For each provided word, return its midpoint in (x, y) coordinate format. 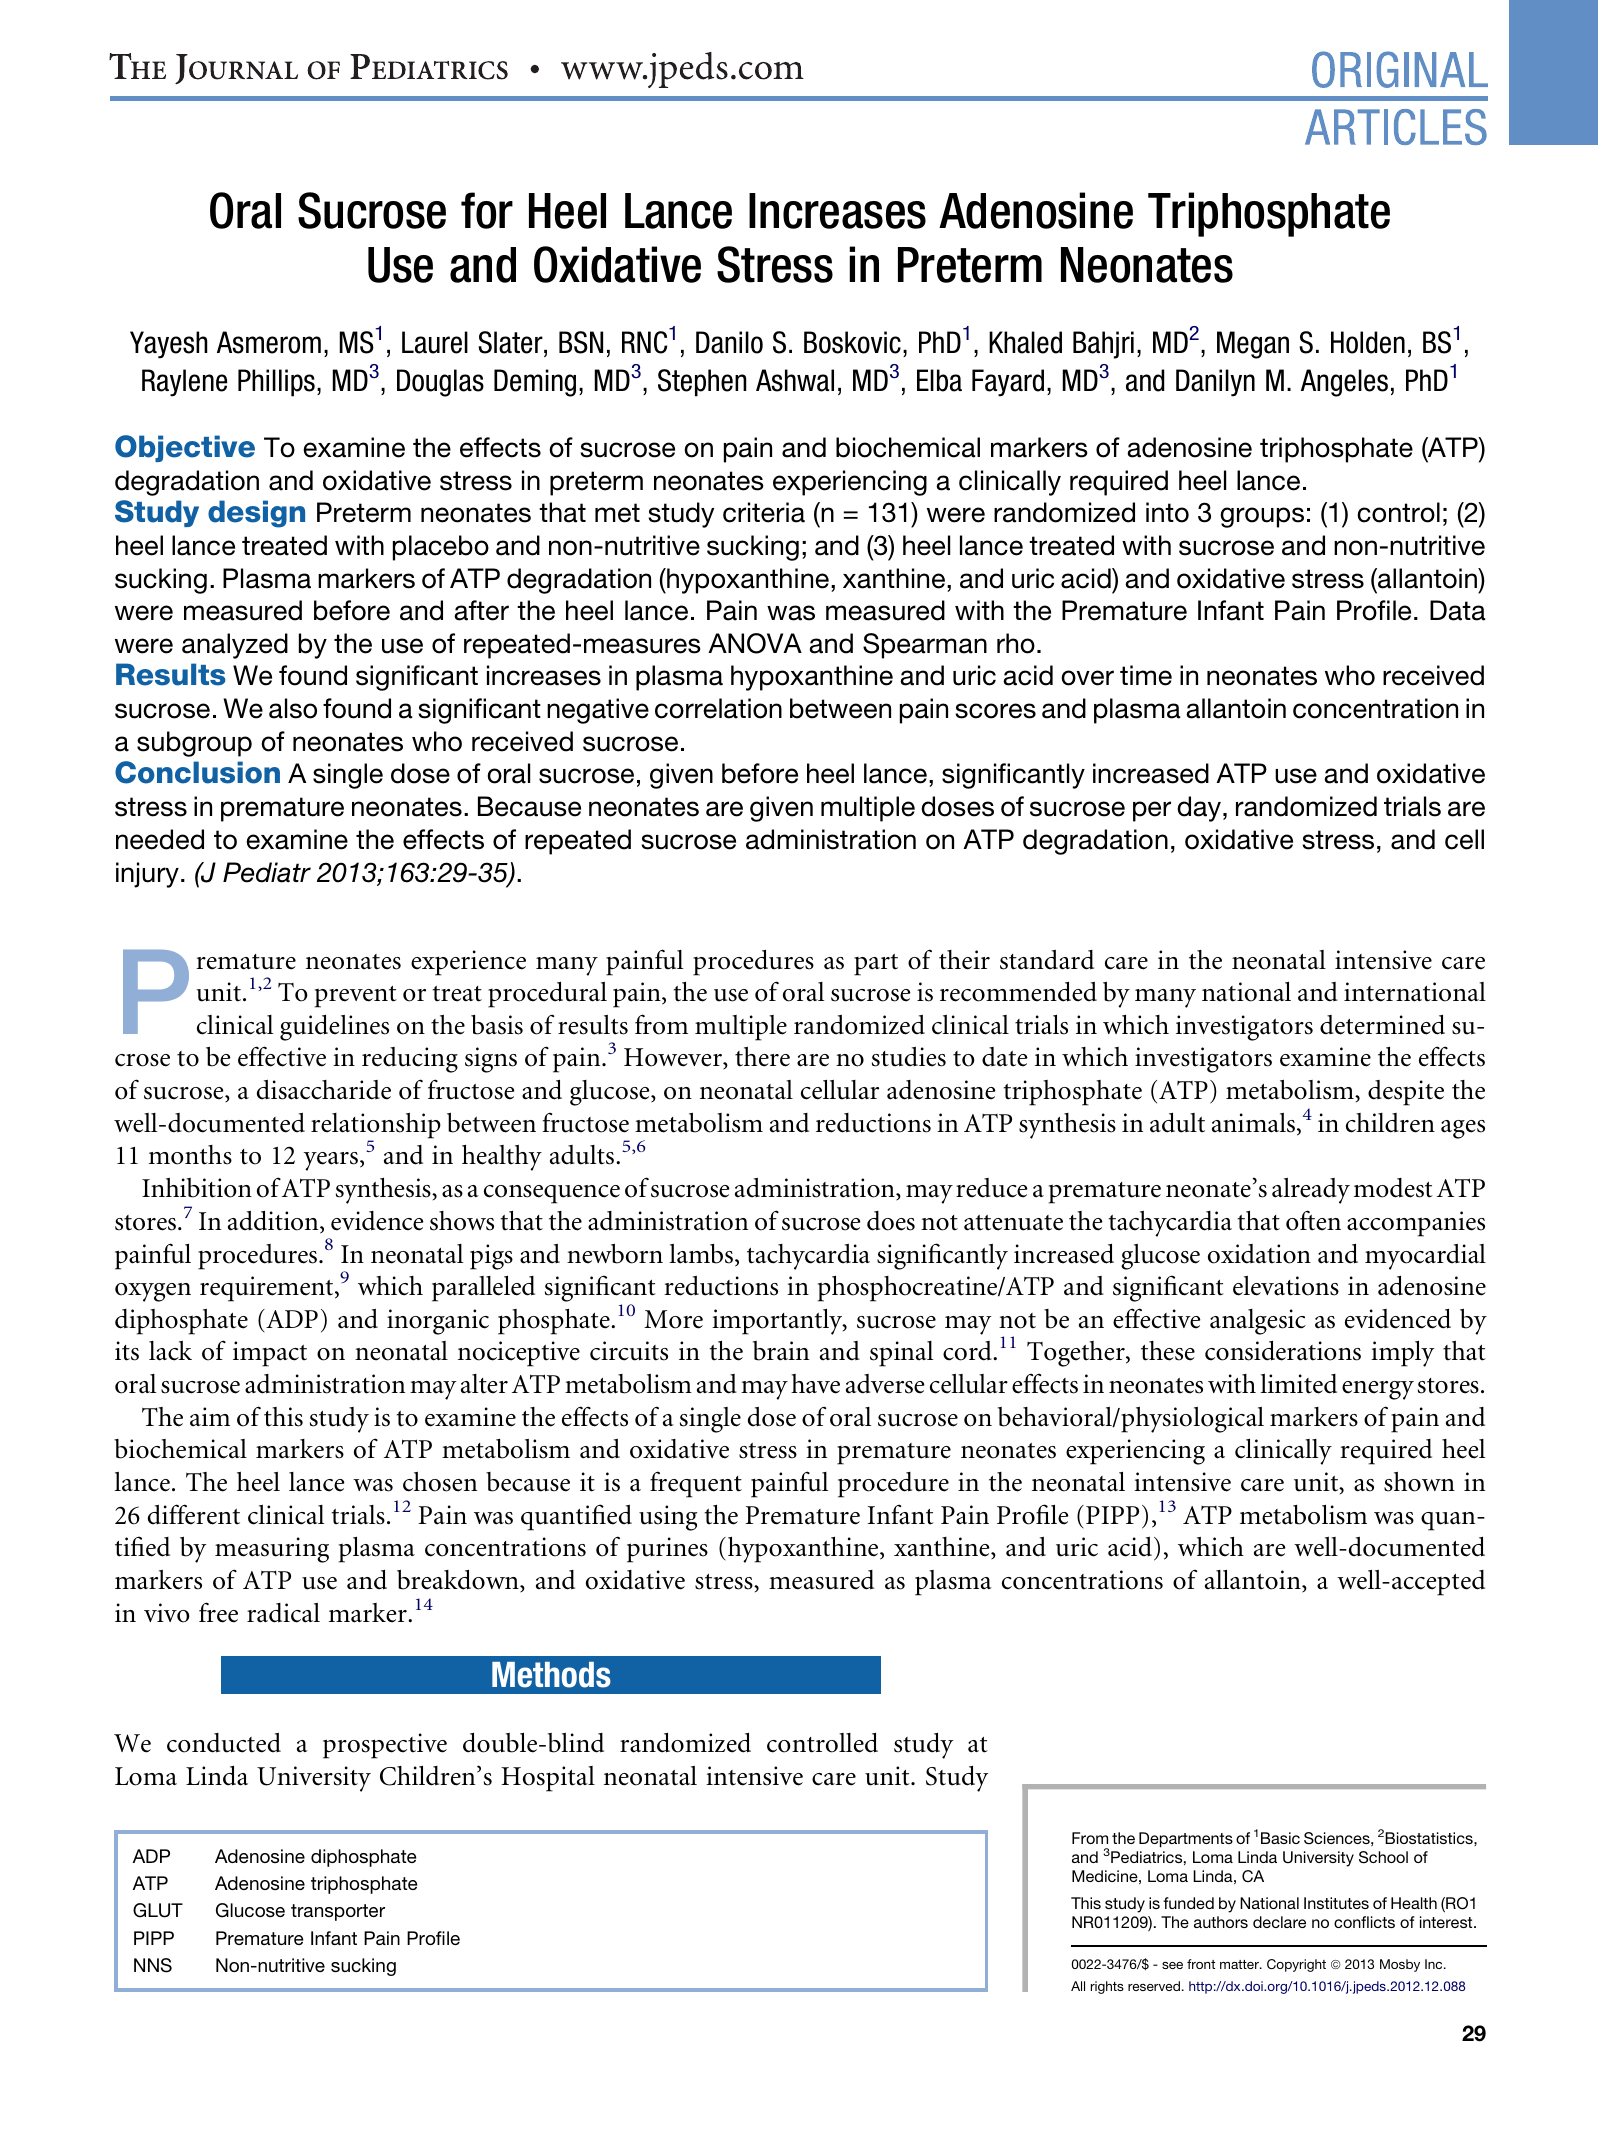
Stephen (702, 383)
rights (1107, 1987)
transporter (338, 1912)
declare (1279, 1922)
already (1311, 1191)
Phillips (276, 383)
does (891, 1221)
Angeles (1344, 383)
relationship (376, 1127)
